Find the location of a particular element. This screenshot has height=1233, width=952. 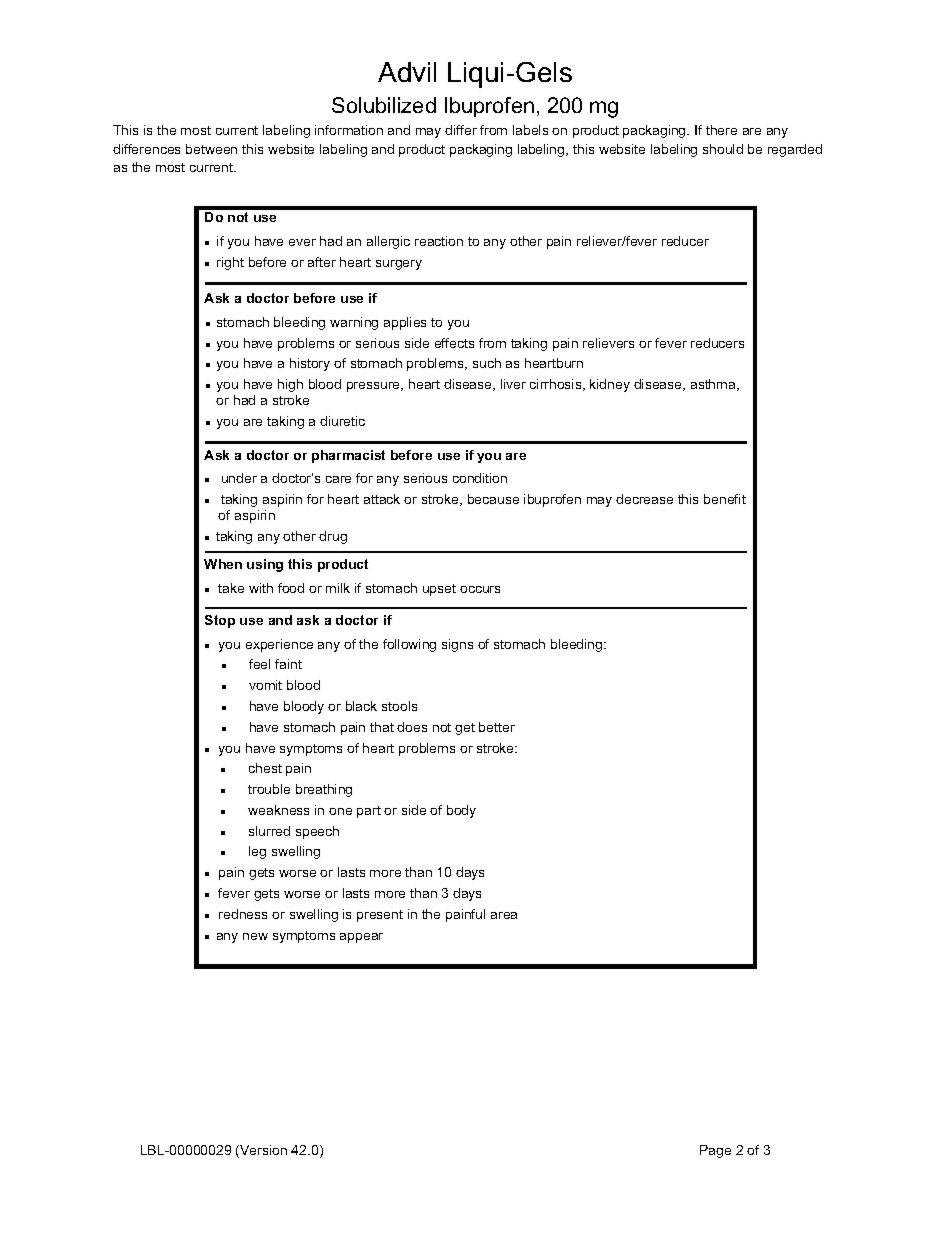

such is located at coordinates (487, 363).
